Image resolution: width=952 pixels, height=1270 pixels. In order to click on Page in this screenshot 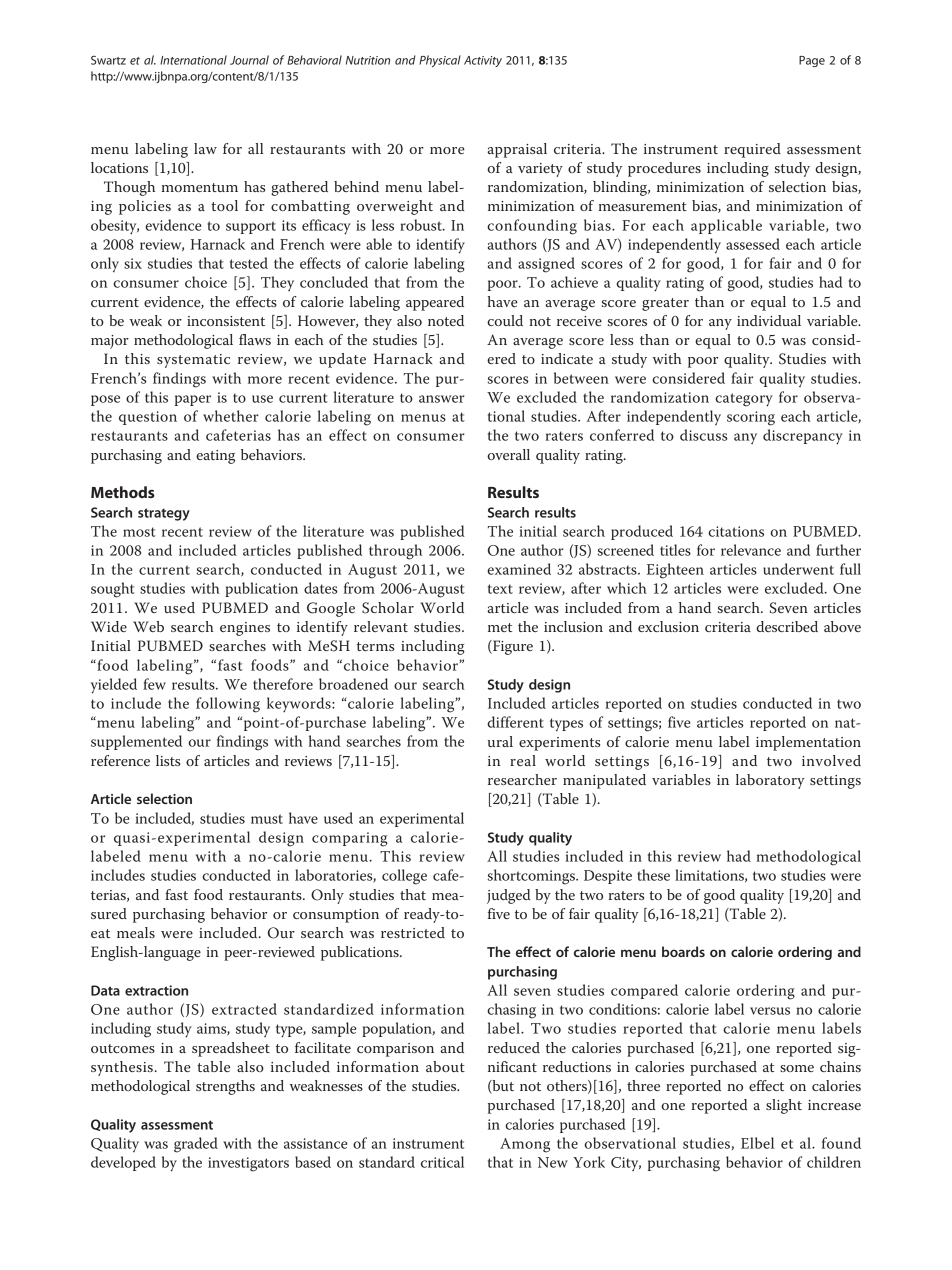, I will do `click(812, 61)`.
